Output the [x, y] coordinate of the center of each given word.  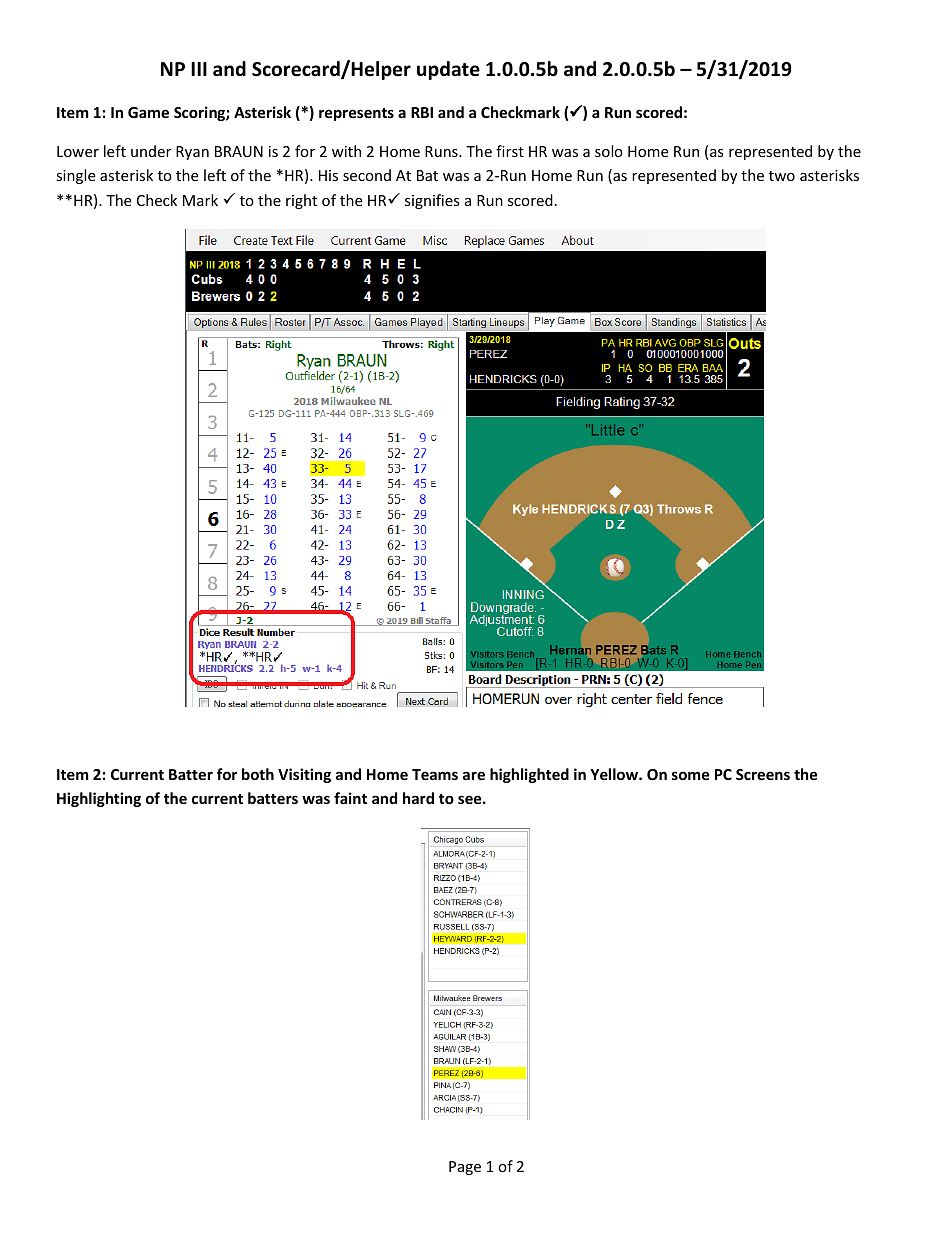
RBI [422, 112]
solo [609, 151]
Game [148, 112]
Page [465, 1168]
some [691, 775]
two [782, 176]
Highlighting [99, 799]
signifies [432, 201]
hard [418, 798]
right [301, 201]
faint [350, 798]
